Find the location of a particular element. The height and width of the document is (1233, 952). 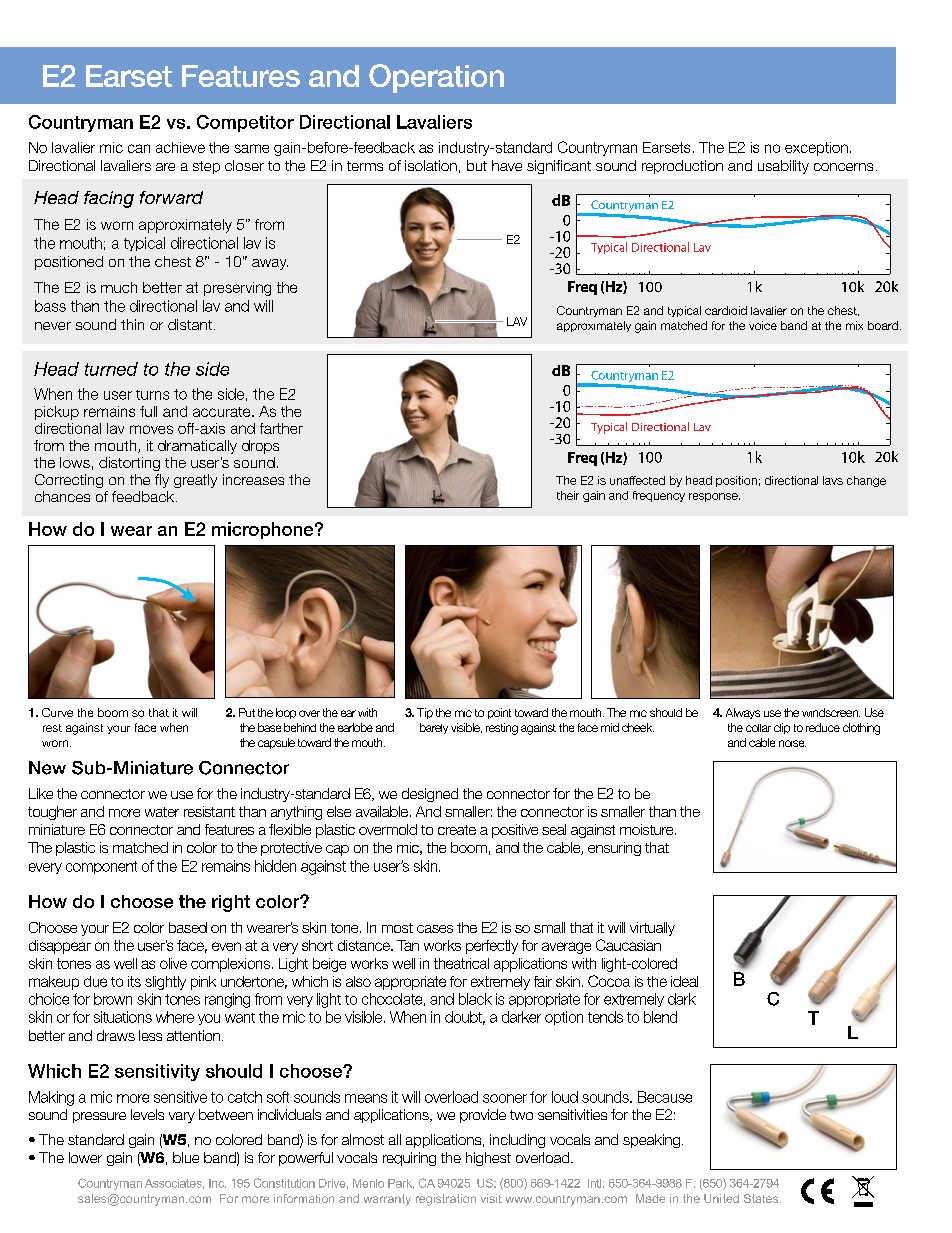

Tip is located at coordinates (425, 713).
